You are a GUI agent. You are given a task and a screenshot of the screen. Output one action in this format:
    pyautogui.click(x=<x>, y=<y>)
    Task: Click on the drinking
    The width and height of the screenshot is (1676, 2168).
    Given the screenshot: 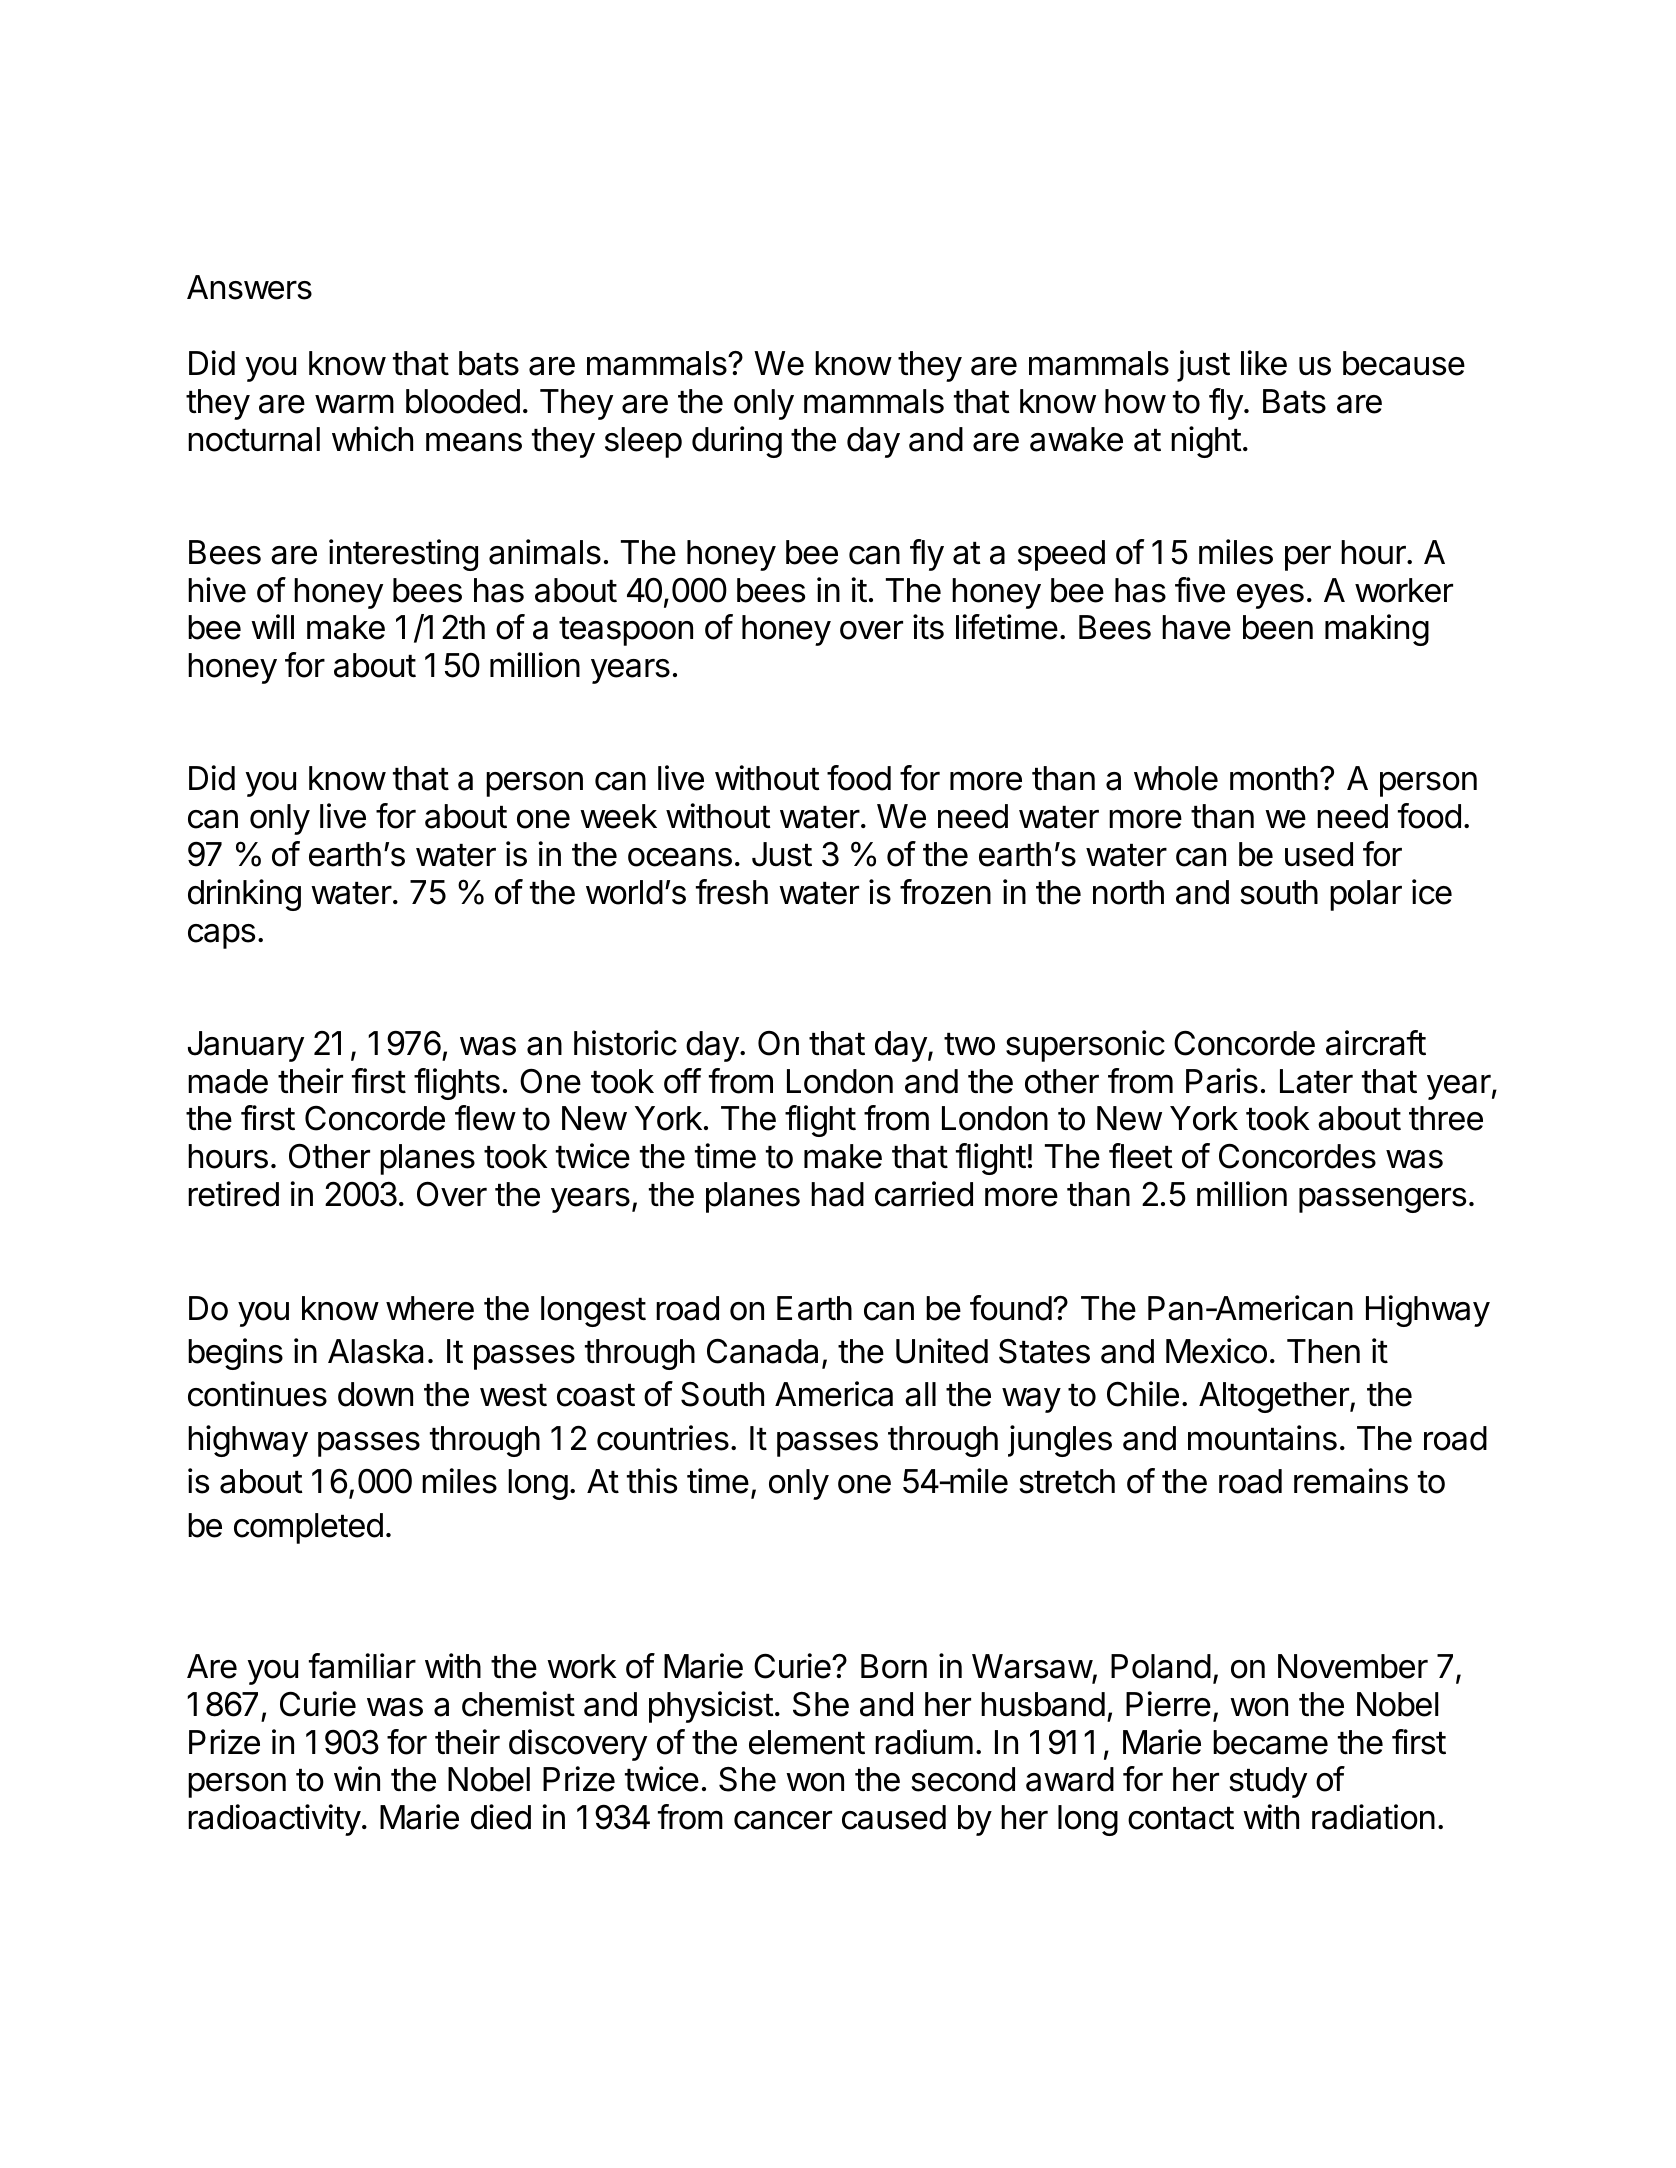 What is the action you would take?
    pyautogui.click(x=244, y=895)
